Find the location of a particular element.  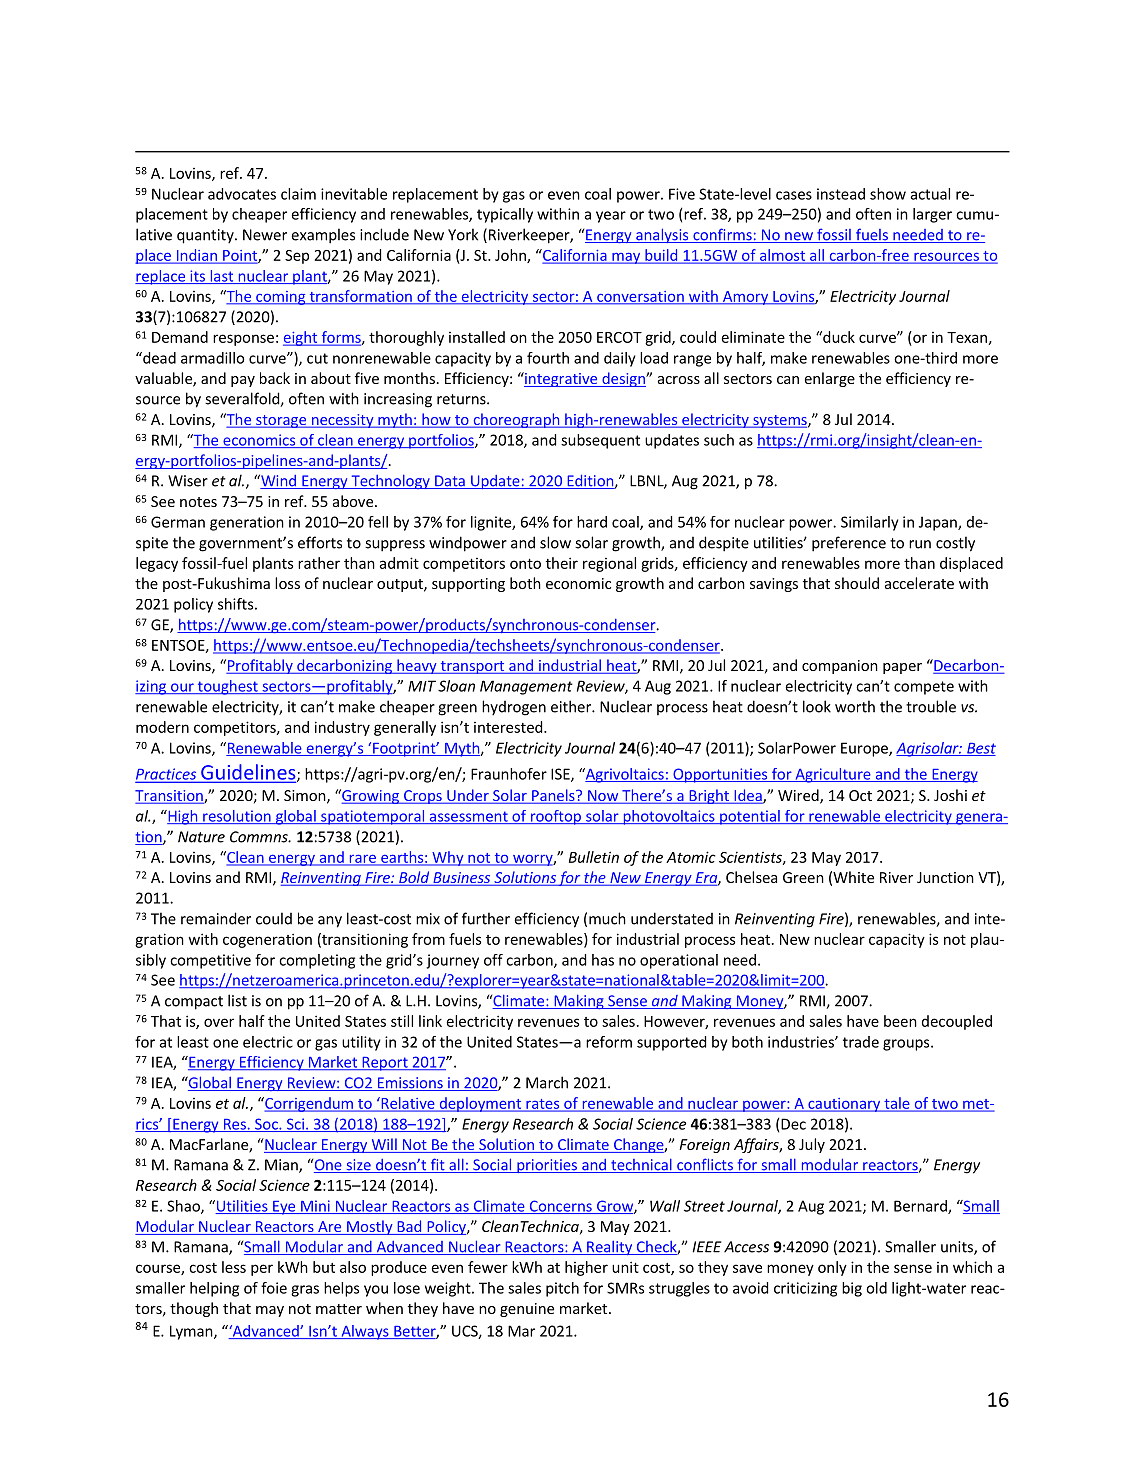

been is located at coordinates (900, 1021).
